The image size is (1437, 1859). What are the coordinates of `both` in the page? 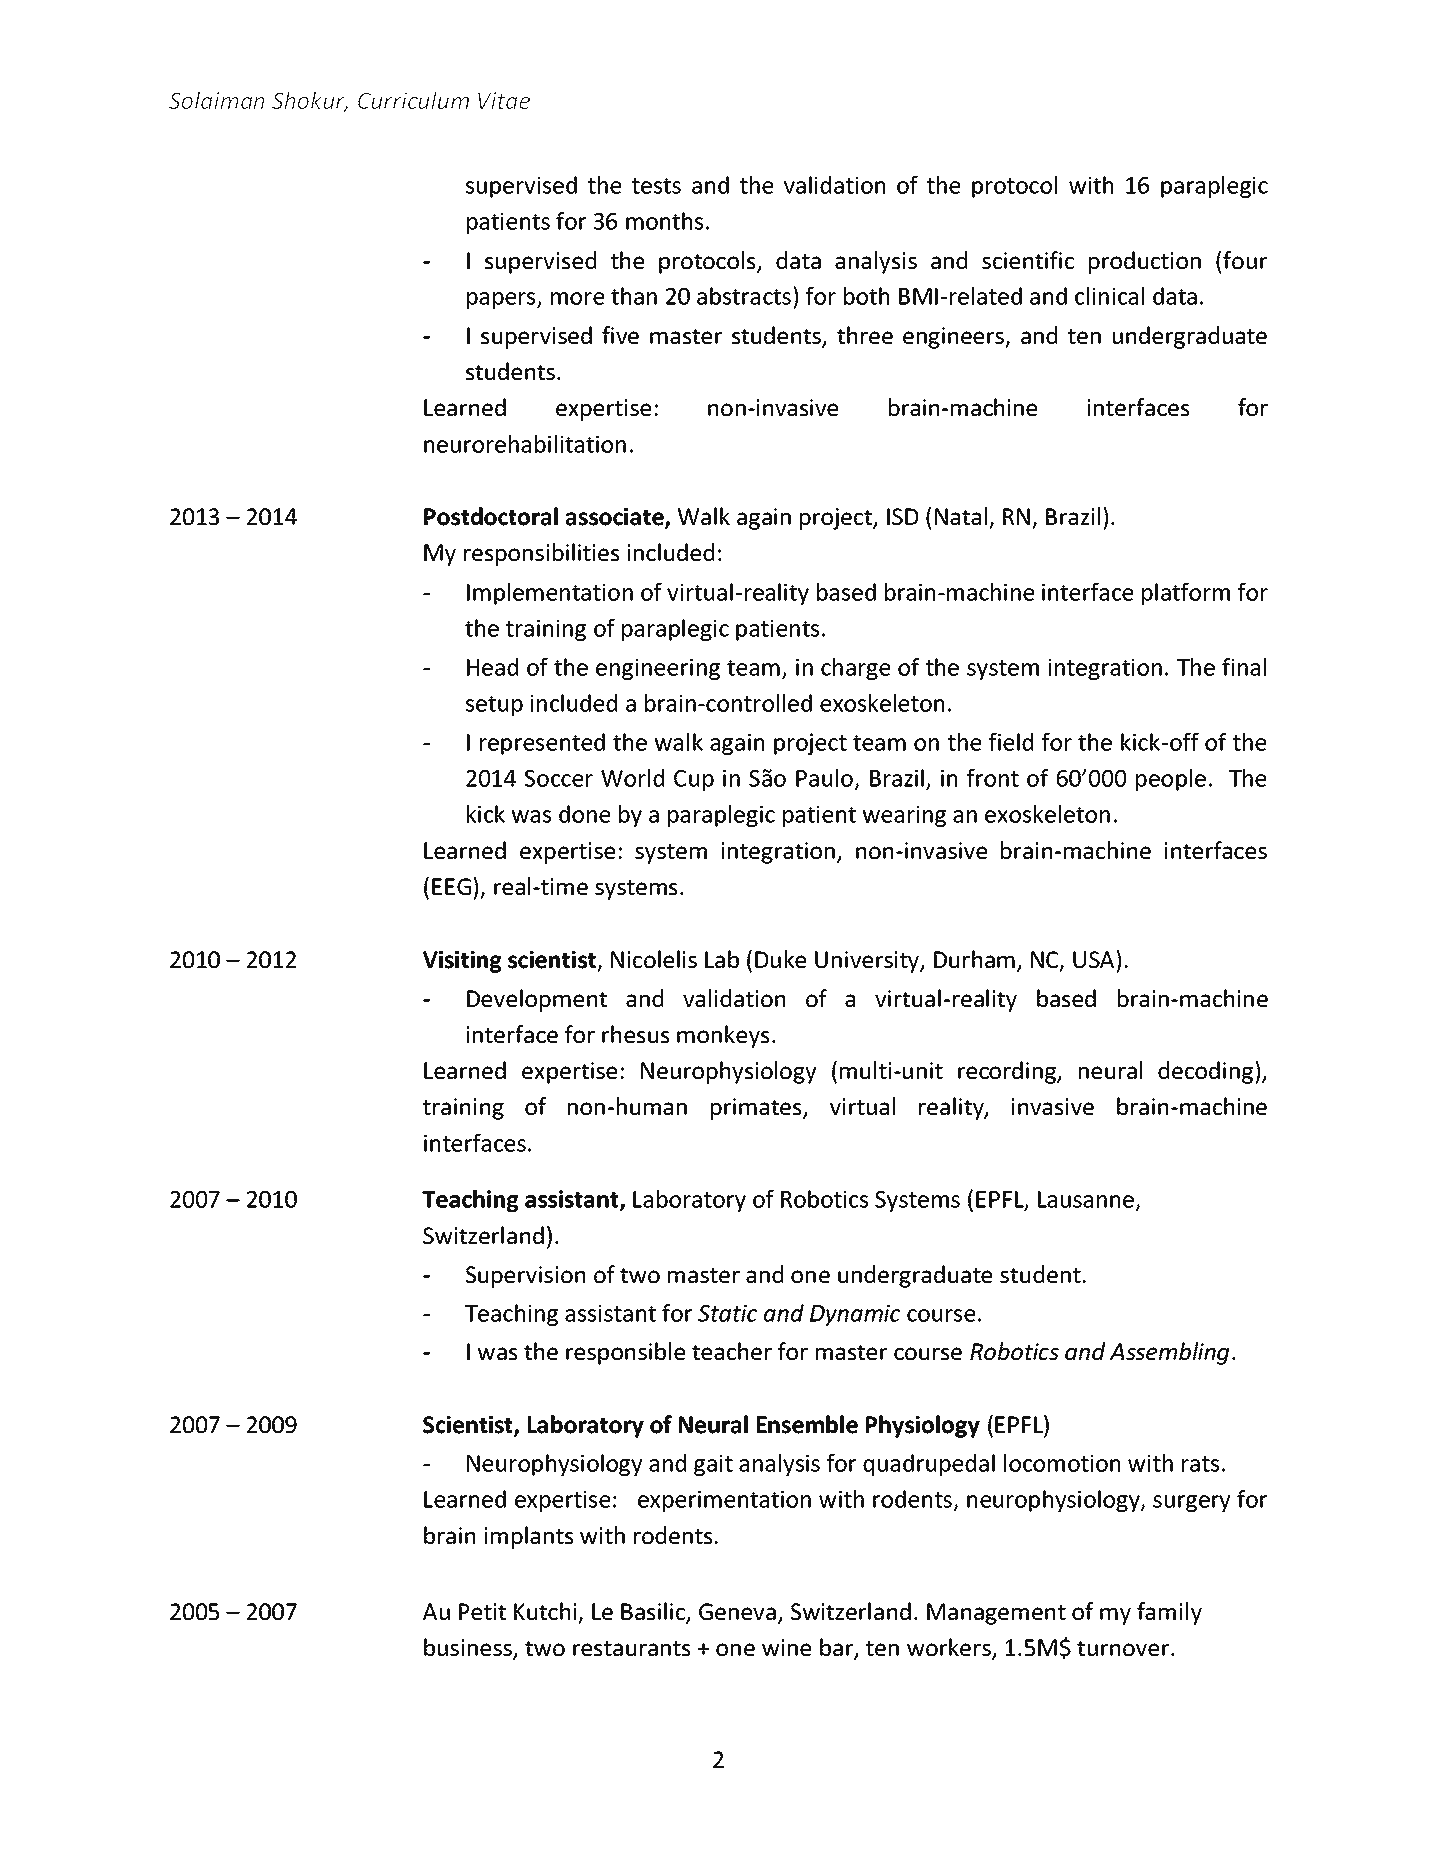 It's located at (866, 296).
